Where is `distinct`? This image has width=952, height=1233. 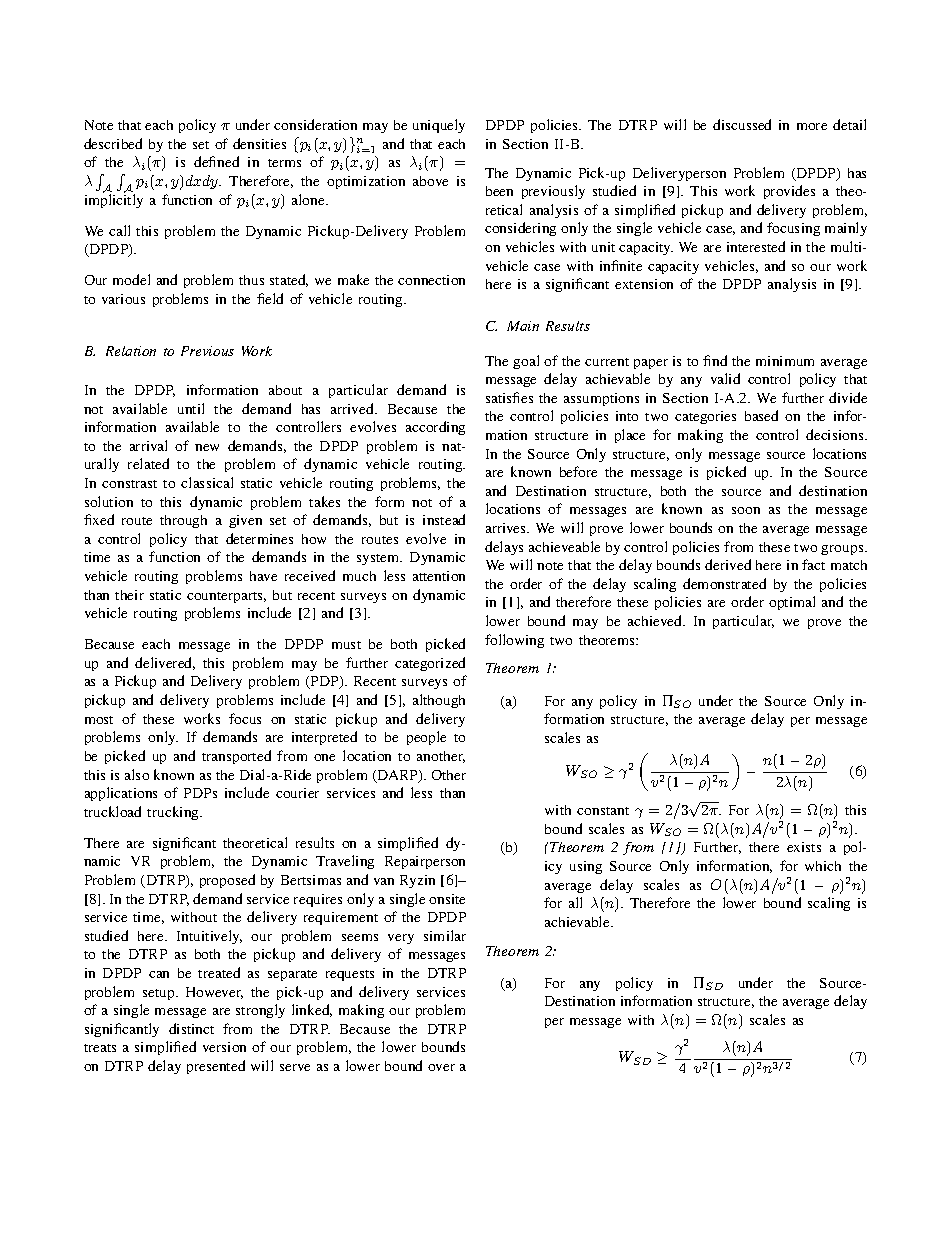 distinct is located at coordinates (191, 1028).
